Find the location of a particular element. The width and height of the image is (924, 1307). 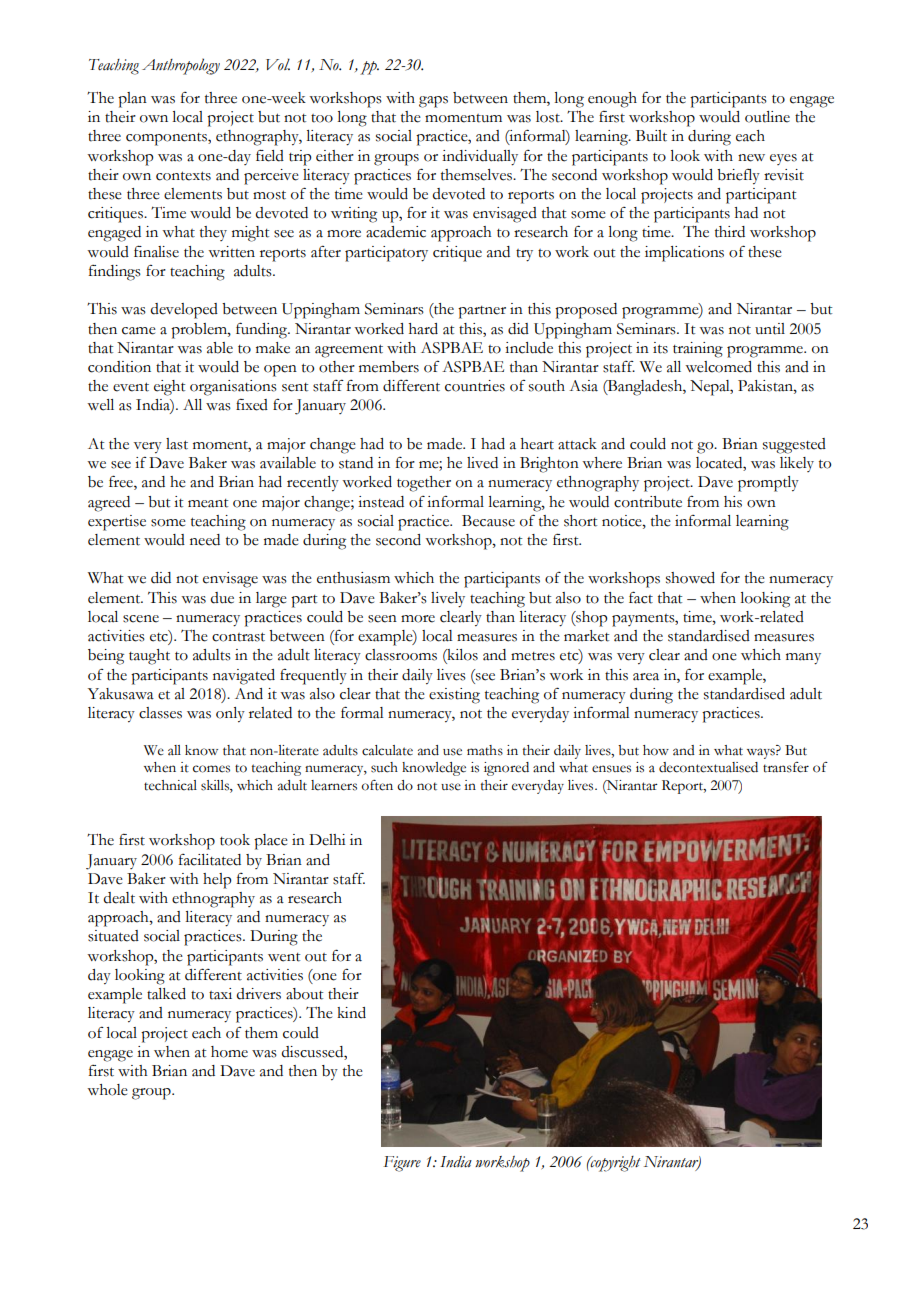

maths is located at coordinates (485, 750).
